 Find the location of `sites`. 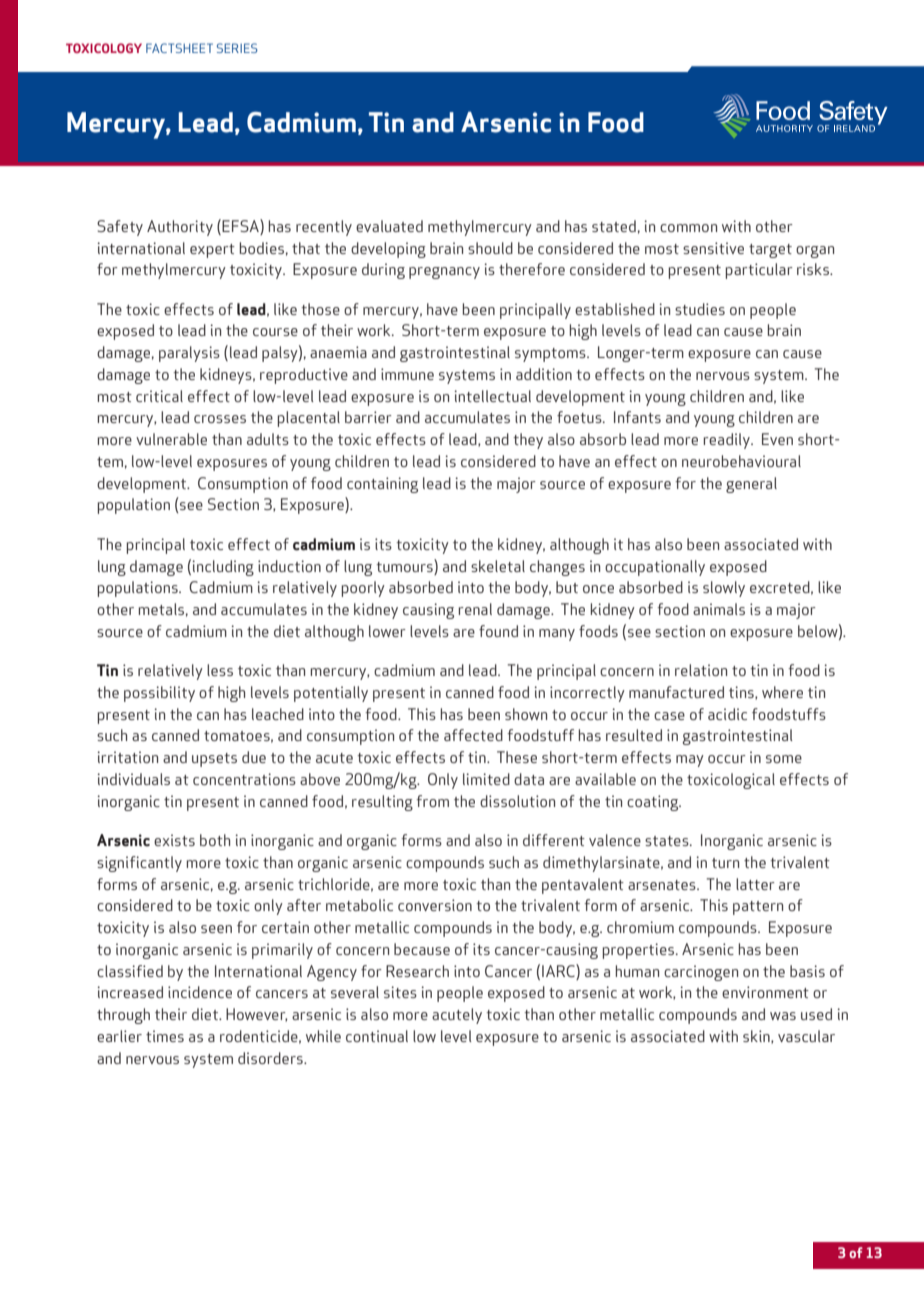

sites is located at coordinates (400, 992).
